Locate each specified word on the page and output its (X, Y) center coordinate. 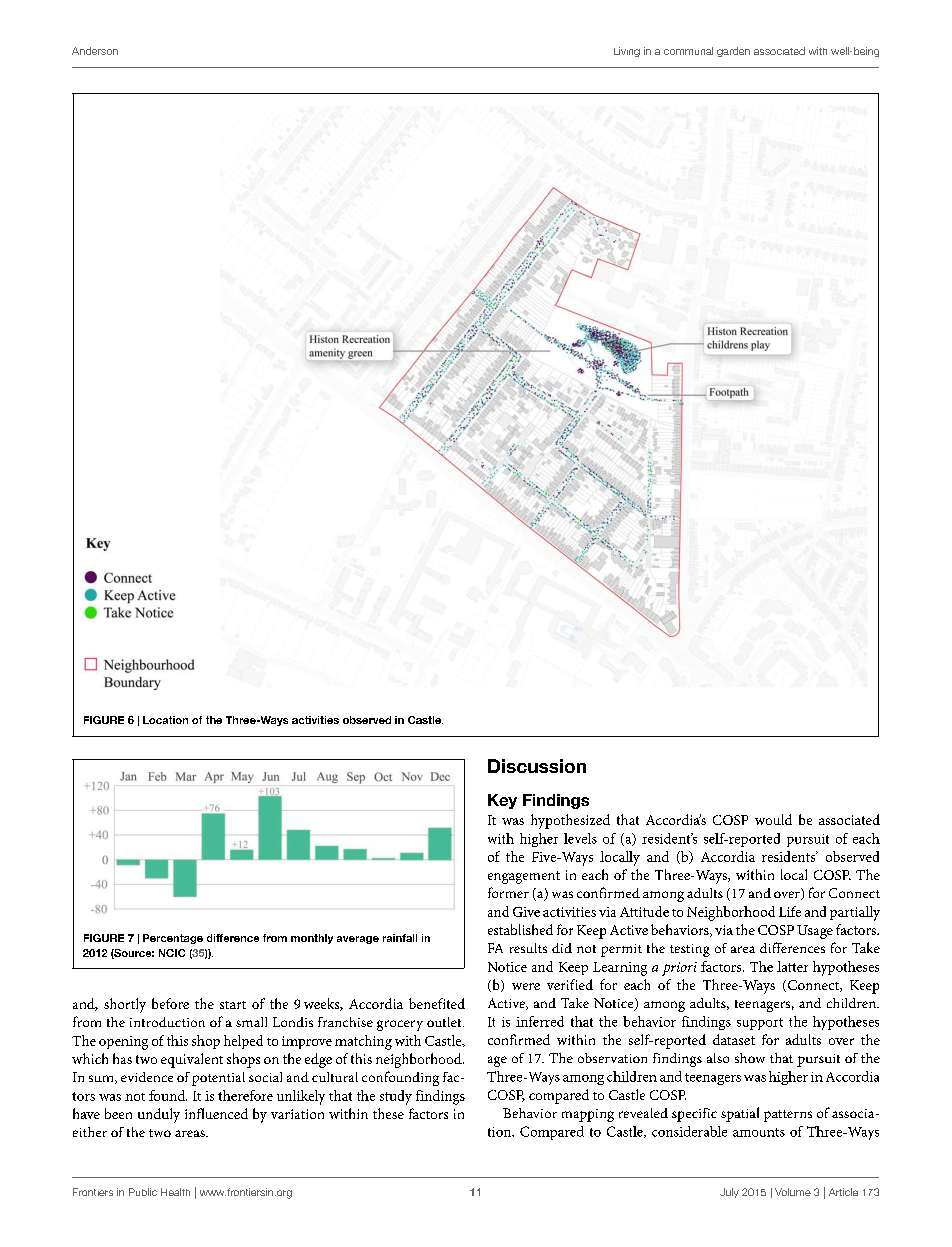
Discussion (537, 766)
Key (502, 801)
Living (627, 52)
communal (688, 51)
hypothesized (570, 821)
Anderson (95, 51)
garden (733, 52)
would (773, 819)
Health (175, 1192)
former (508, 892)
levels (580, 838)
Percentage (173, 939)
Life (790, 911)
